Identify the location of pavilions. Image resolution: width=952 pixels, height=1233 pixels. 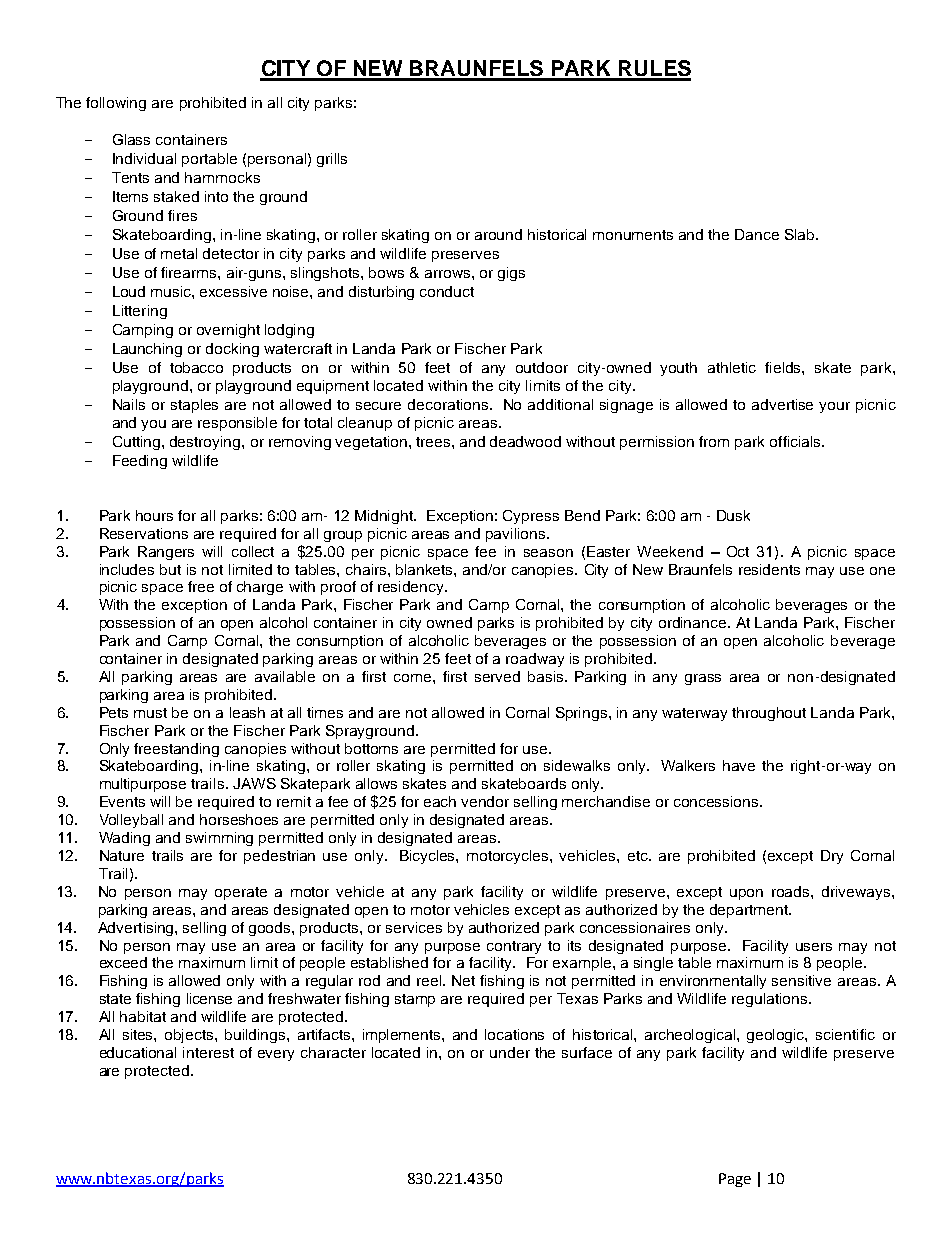
(517, 535).
